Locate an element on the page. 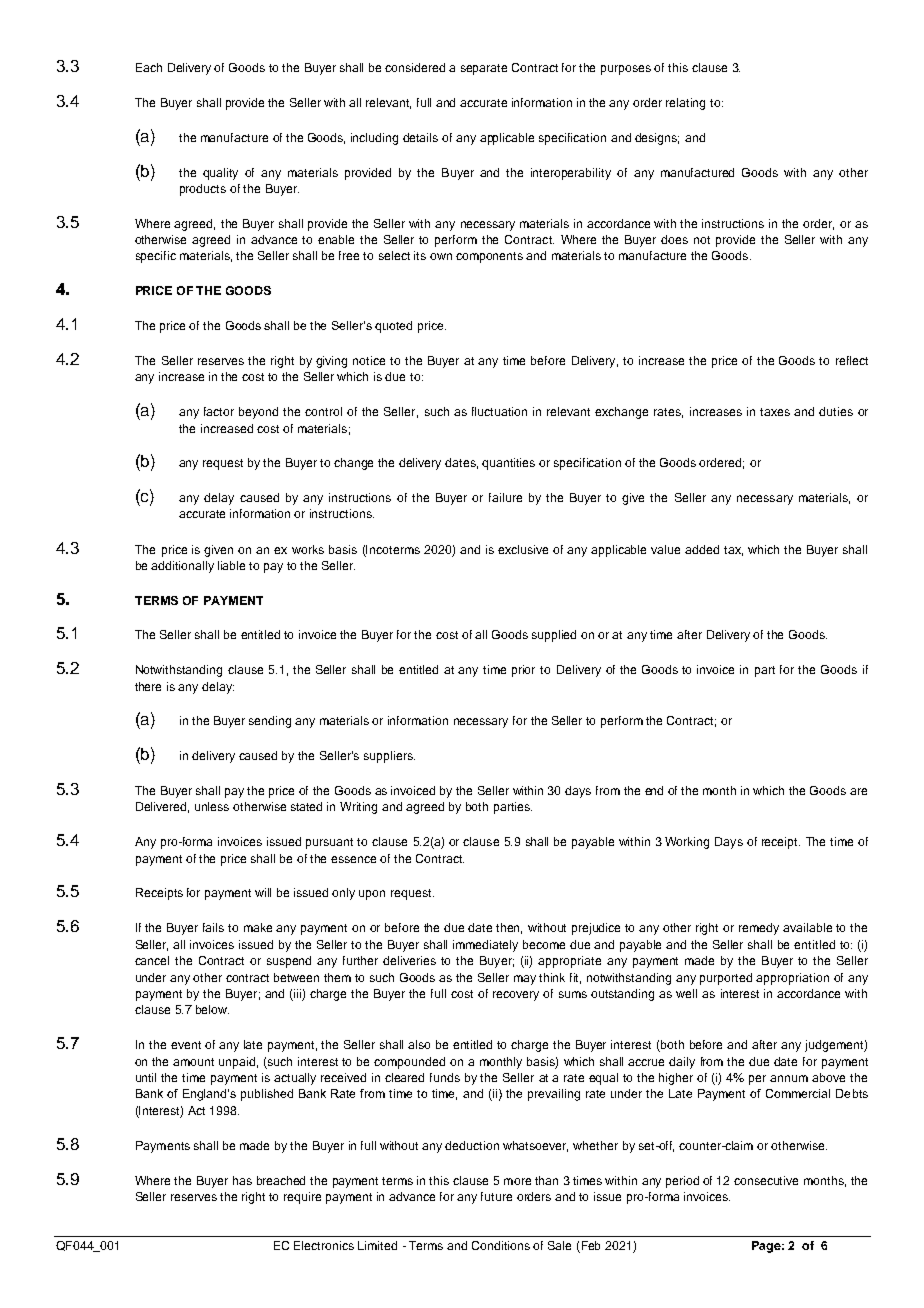  future is located at coordinates (496, 1196).
